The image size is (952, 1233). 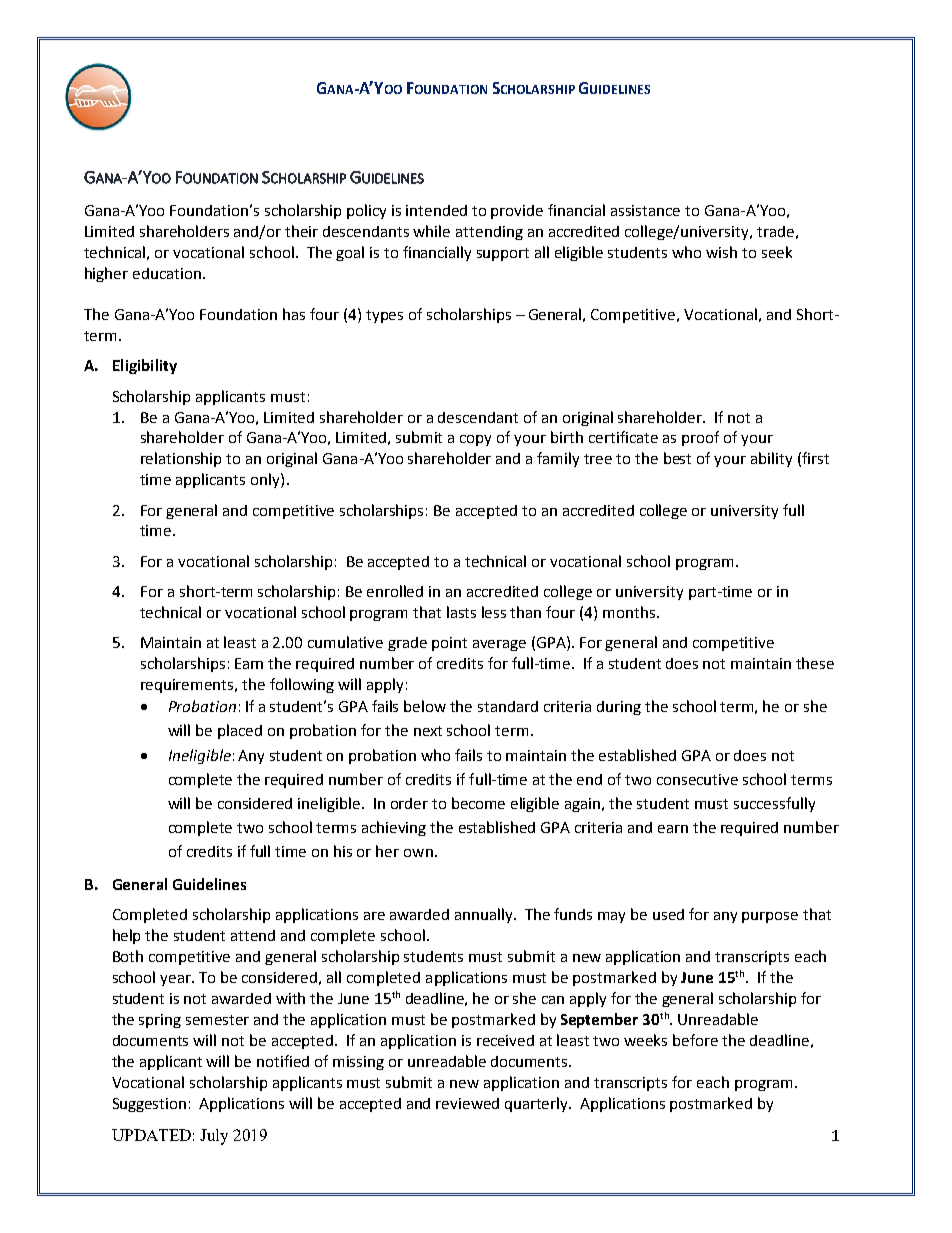 What do you see at coordinates (695, 1040) in the screenshot?
I see `before` at bounding box center [695, 1040].
